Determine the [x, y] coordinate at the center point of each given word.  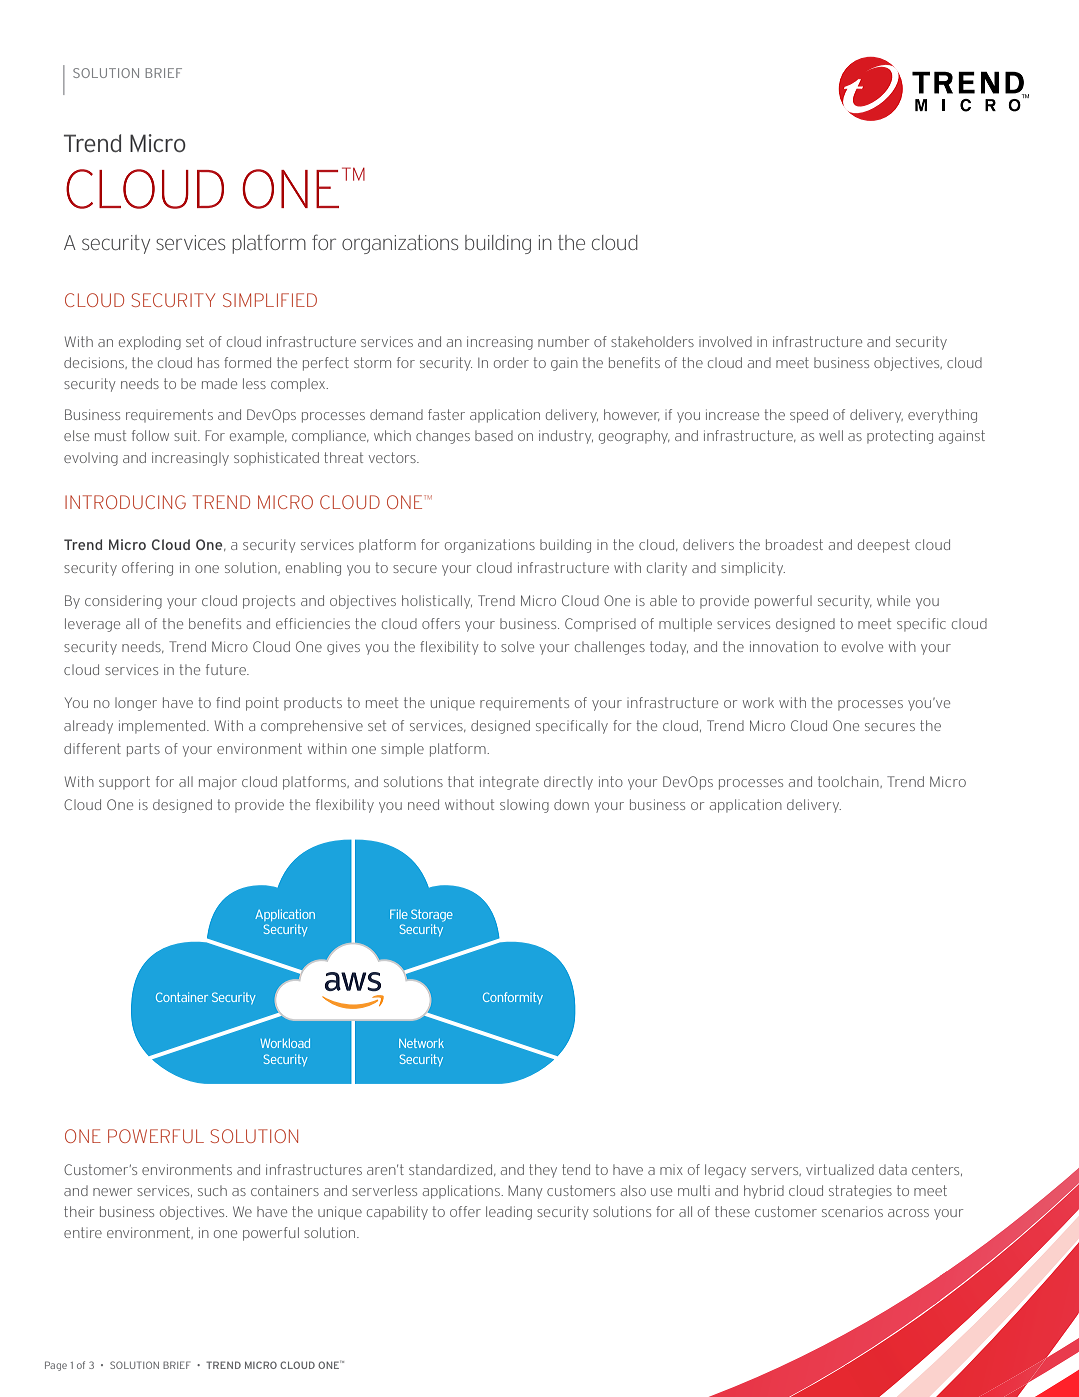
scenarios [852, 1211]
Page [56, 1366]
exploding [150, 343]
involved [725, 341]
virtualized [840, 1169]
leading [509, 1213]
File [399, 914]
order [511, 362]
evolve [862, 646]
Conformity [513, 998]
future [227, 669]
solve [517, 646]
